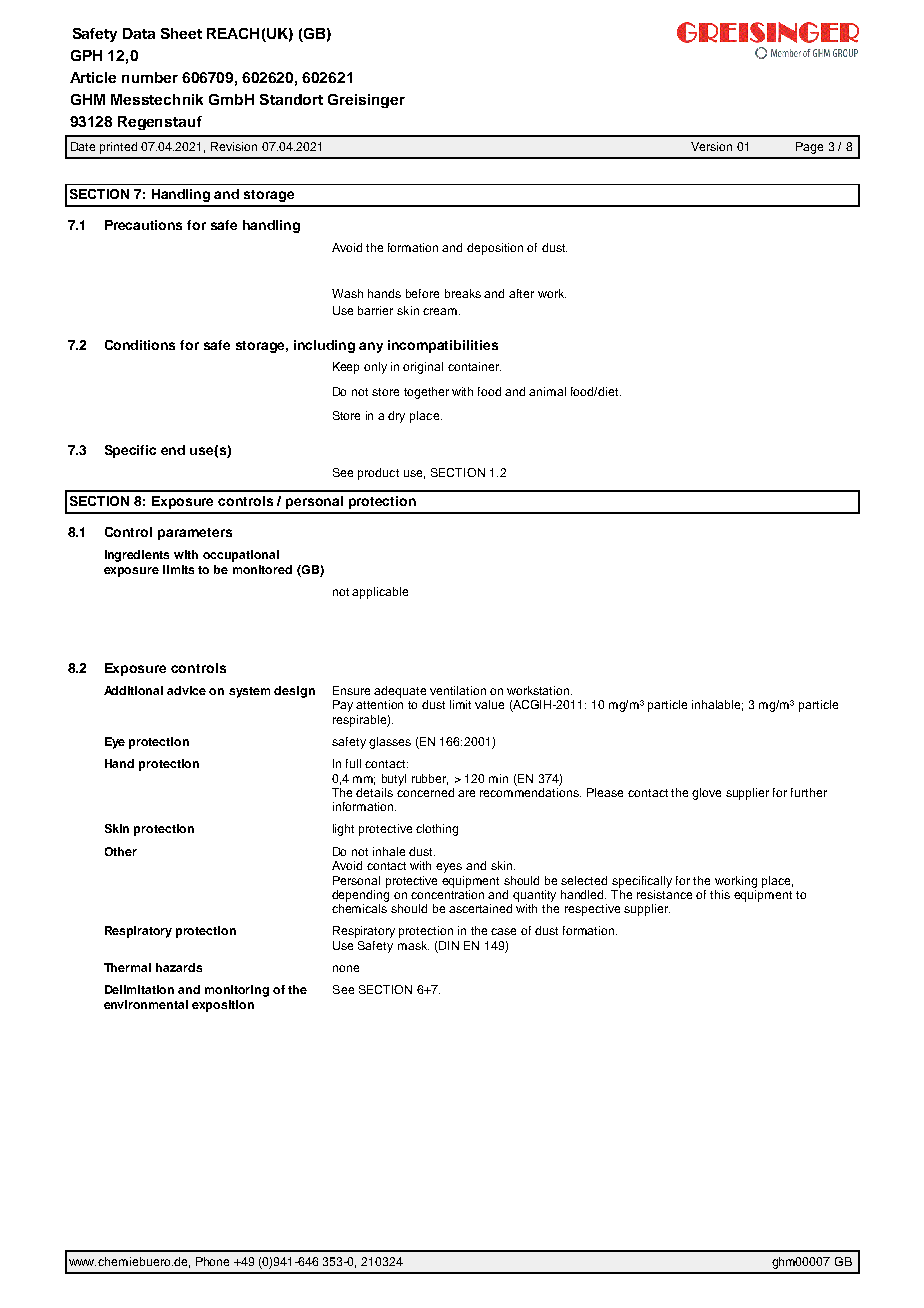  Describe the element at coordinates (346, 968) in the screenshot. I see `none` at that location.
